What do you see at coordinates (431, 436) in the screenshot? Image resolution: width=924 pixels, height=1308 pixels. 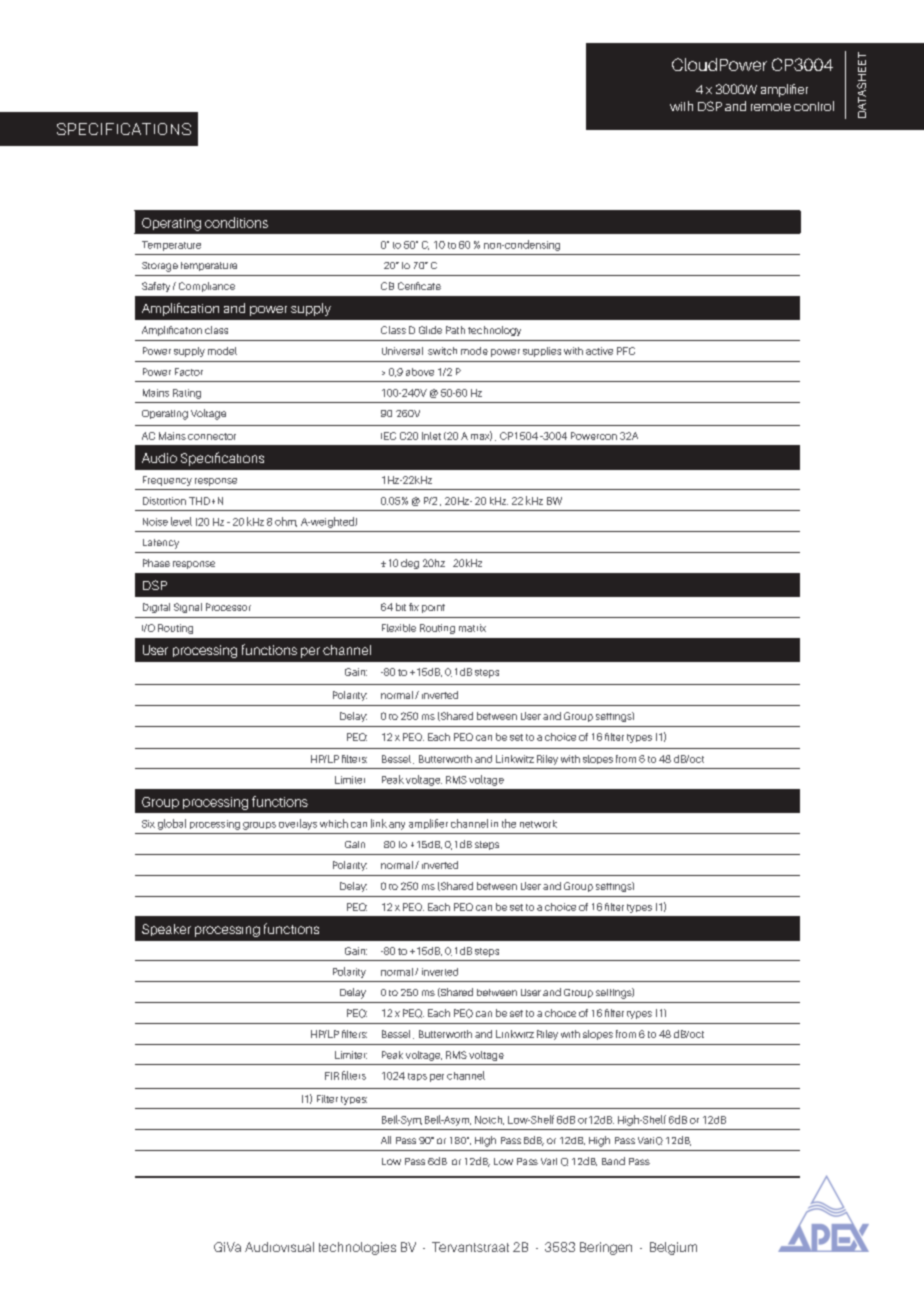 I see `Inlet` at bounding box center [431, 436].
